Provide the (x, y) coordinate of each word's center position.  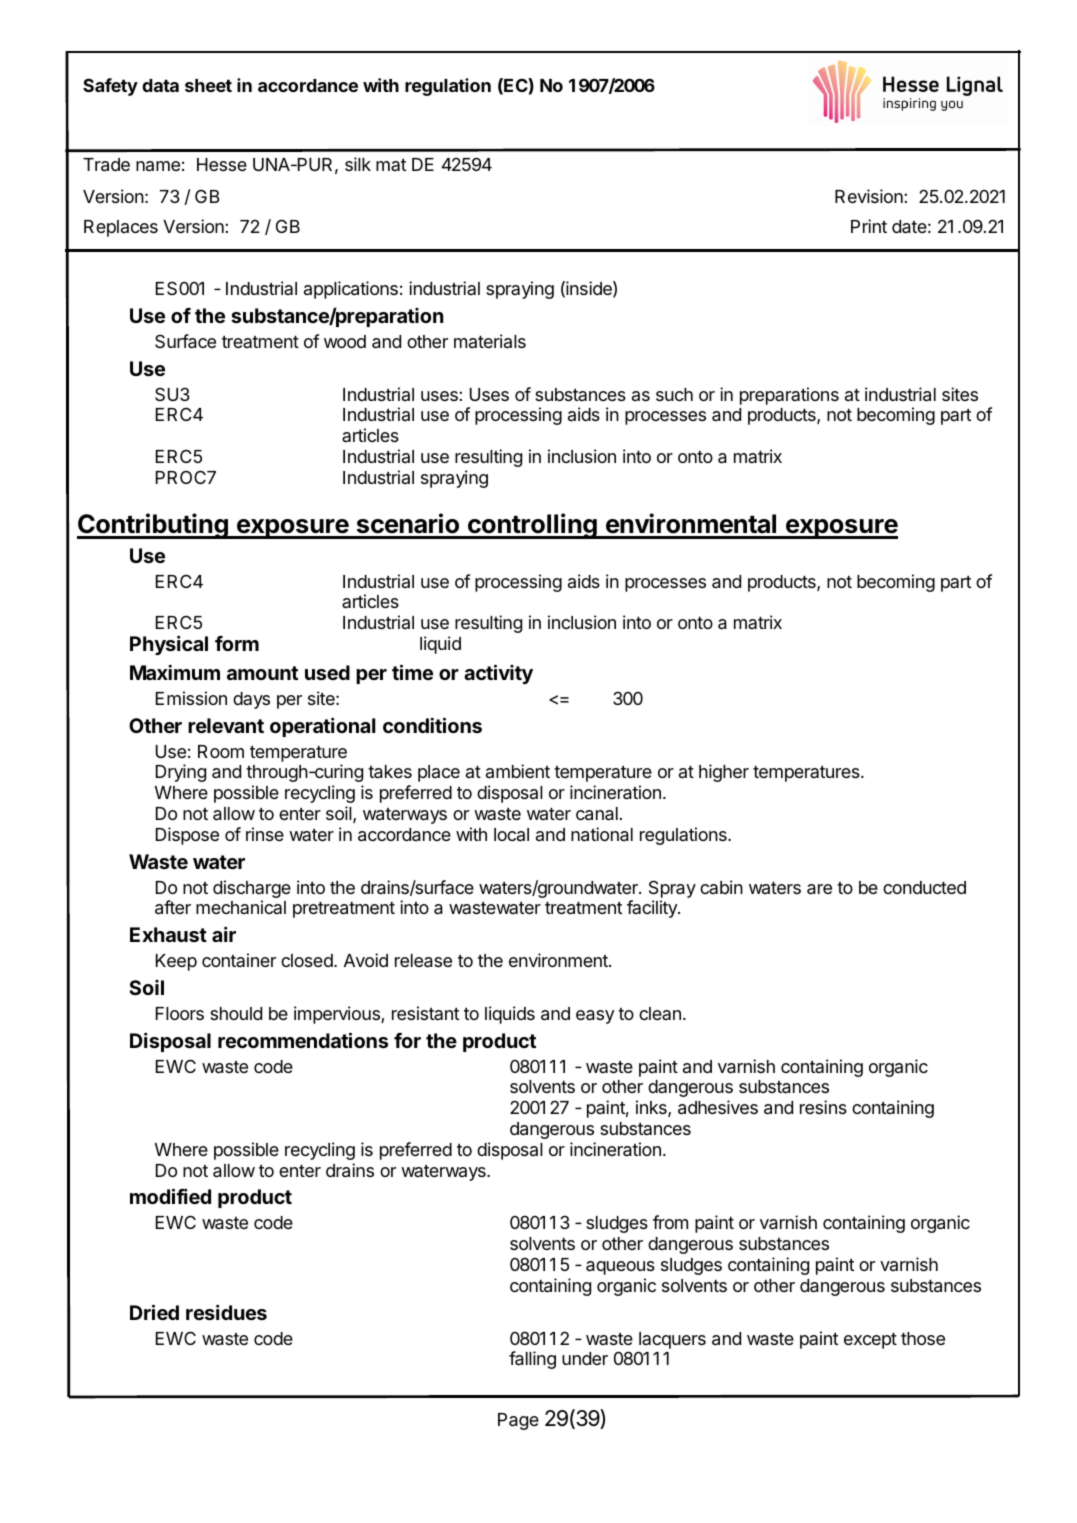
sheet (208, 85)
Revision (870, 196)
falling (532, 1360)
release (423, 961)
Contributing (153, 526)
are (819, 889)
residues (226, 1312)
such (674, 394)
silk (358, 164)
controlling (532, 526)
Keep (176, 962)
